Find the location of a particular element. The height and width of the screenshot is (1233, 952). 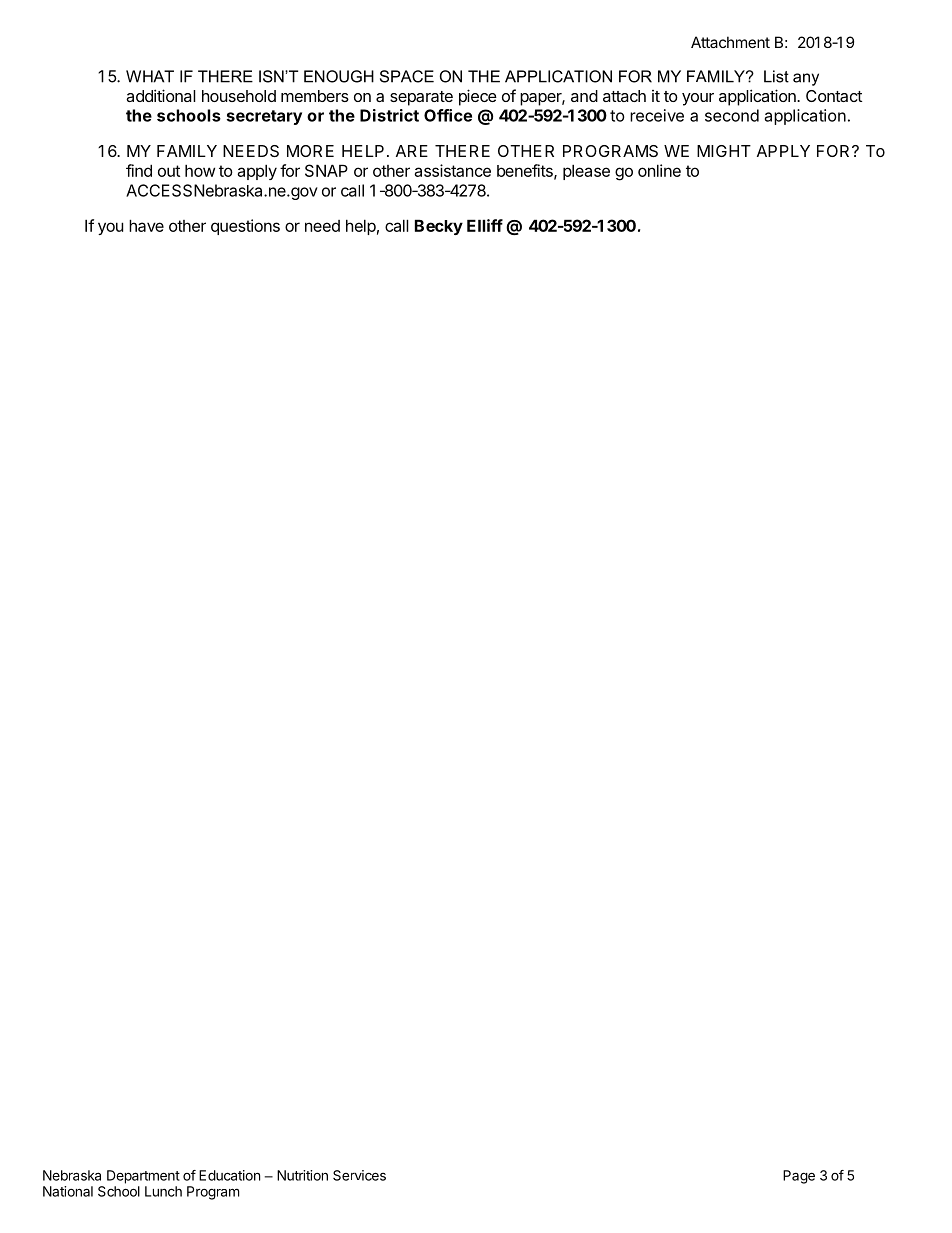

Office is located at coordinates (448, 115).
